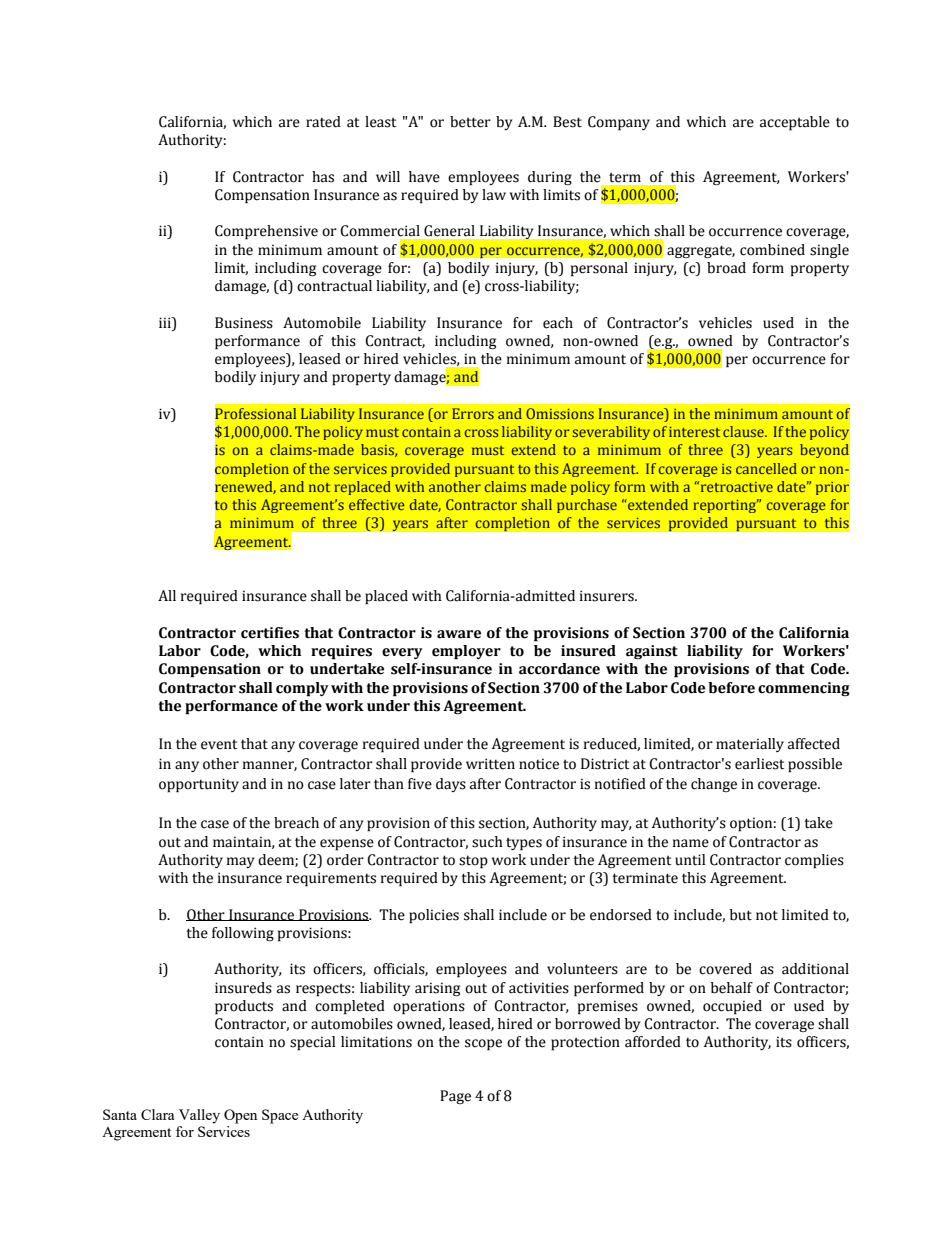 The width and height of the page is (952, 1233). I want to click on acceptable, so click(795, 123).
